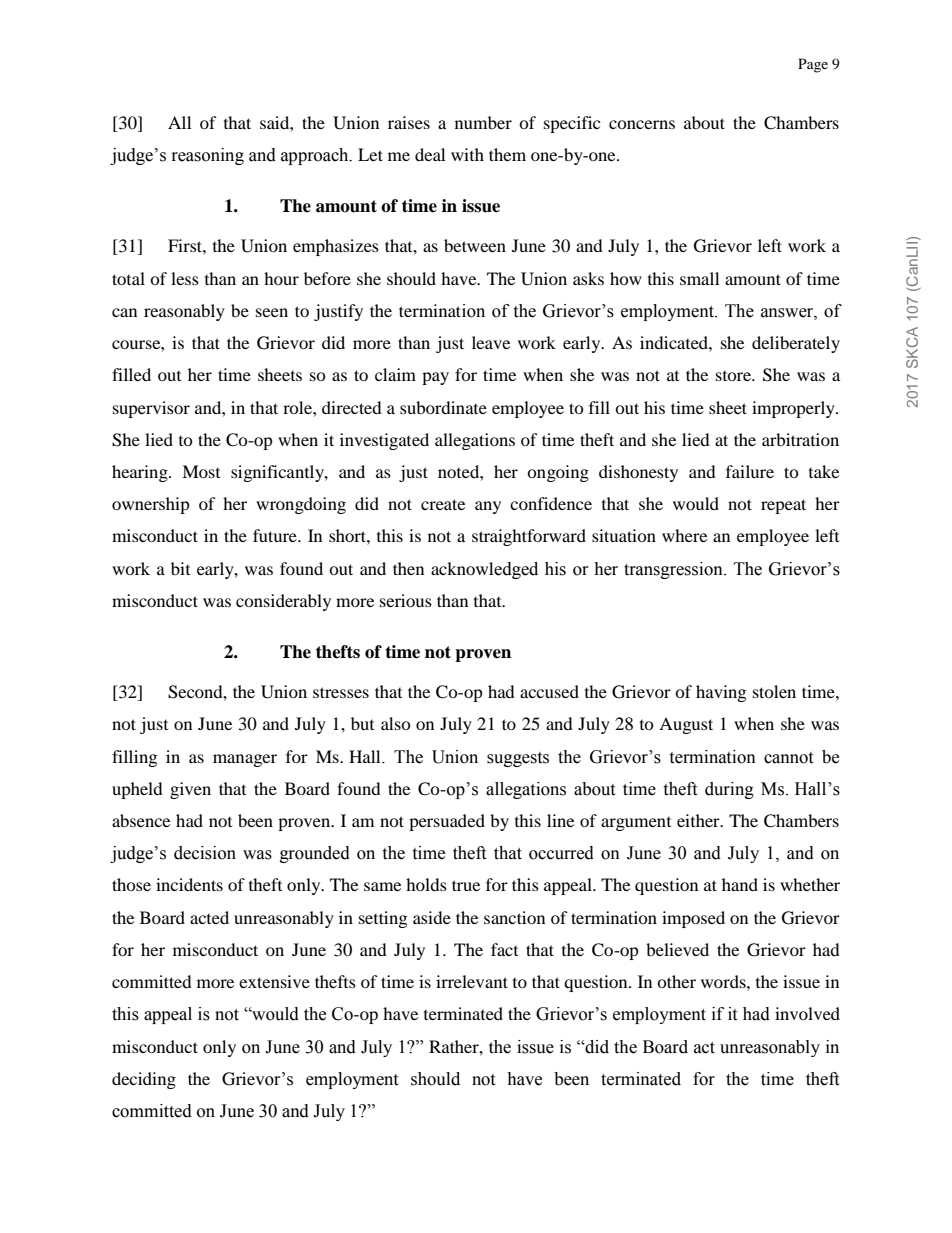 Image resolution: width=952 pixels, height=1233 pixels. I want to click on subordinate, so click(443, 407).
